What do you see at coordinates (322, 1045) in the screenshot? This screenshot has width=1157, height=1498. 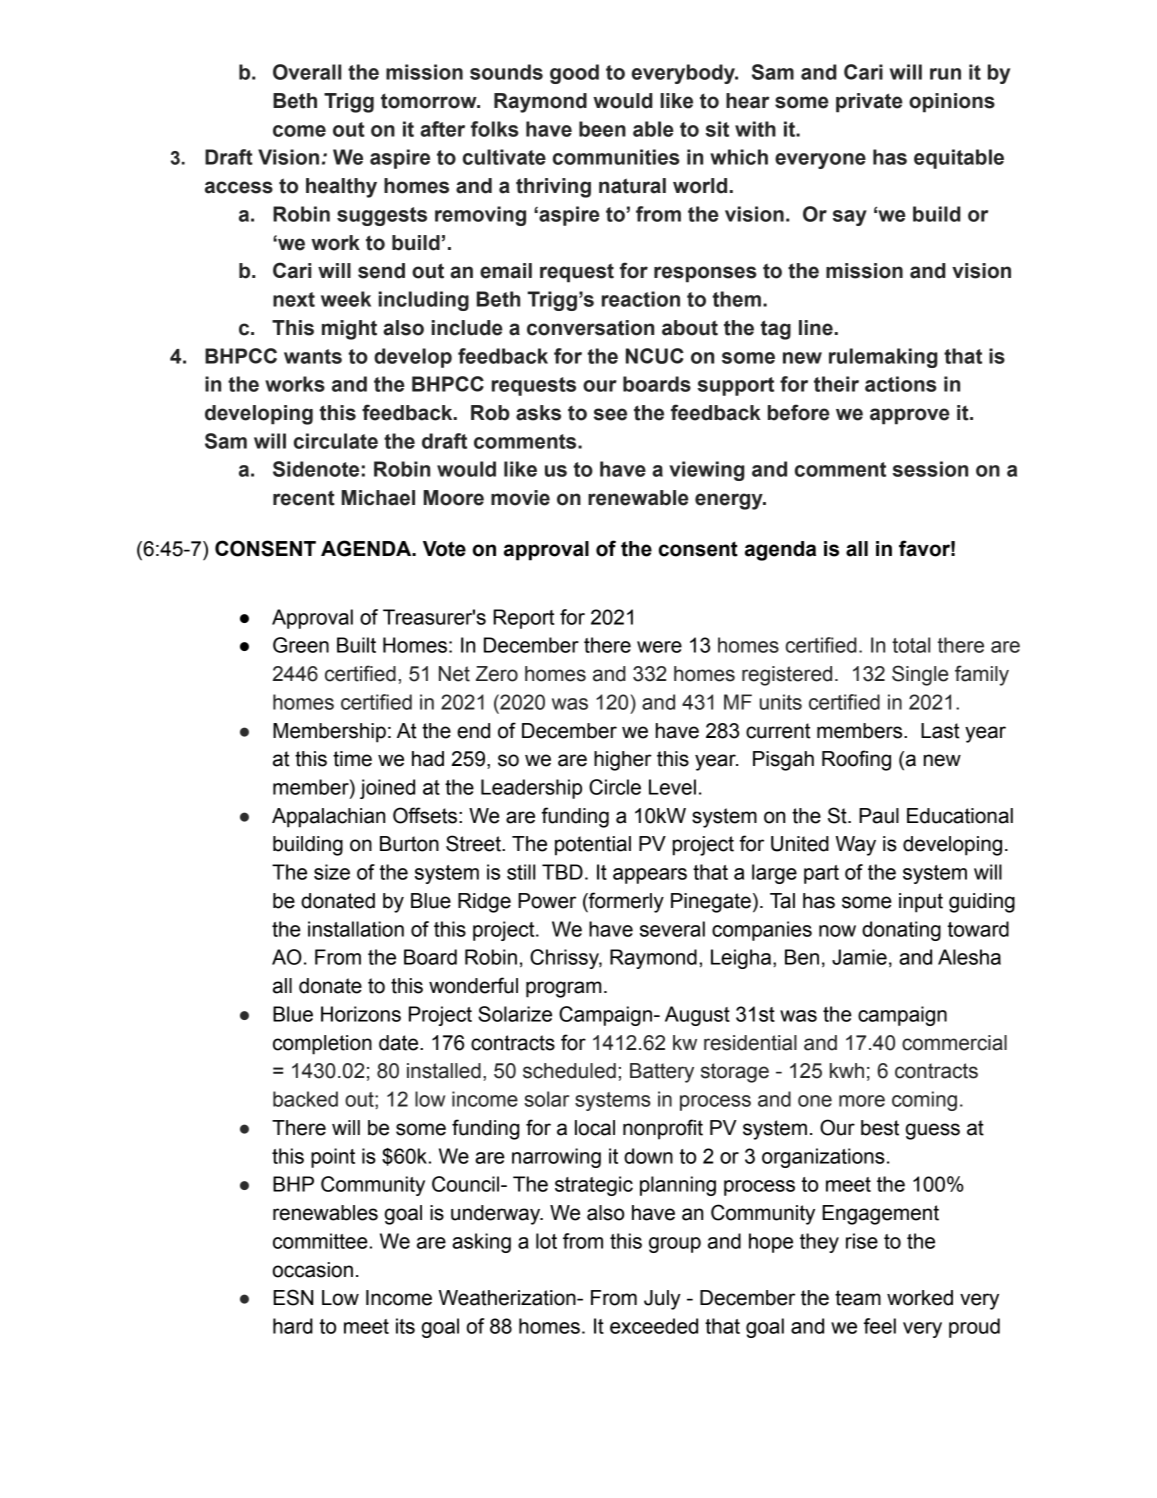 I see `completion` at bounding box center [322, 1045].
